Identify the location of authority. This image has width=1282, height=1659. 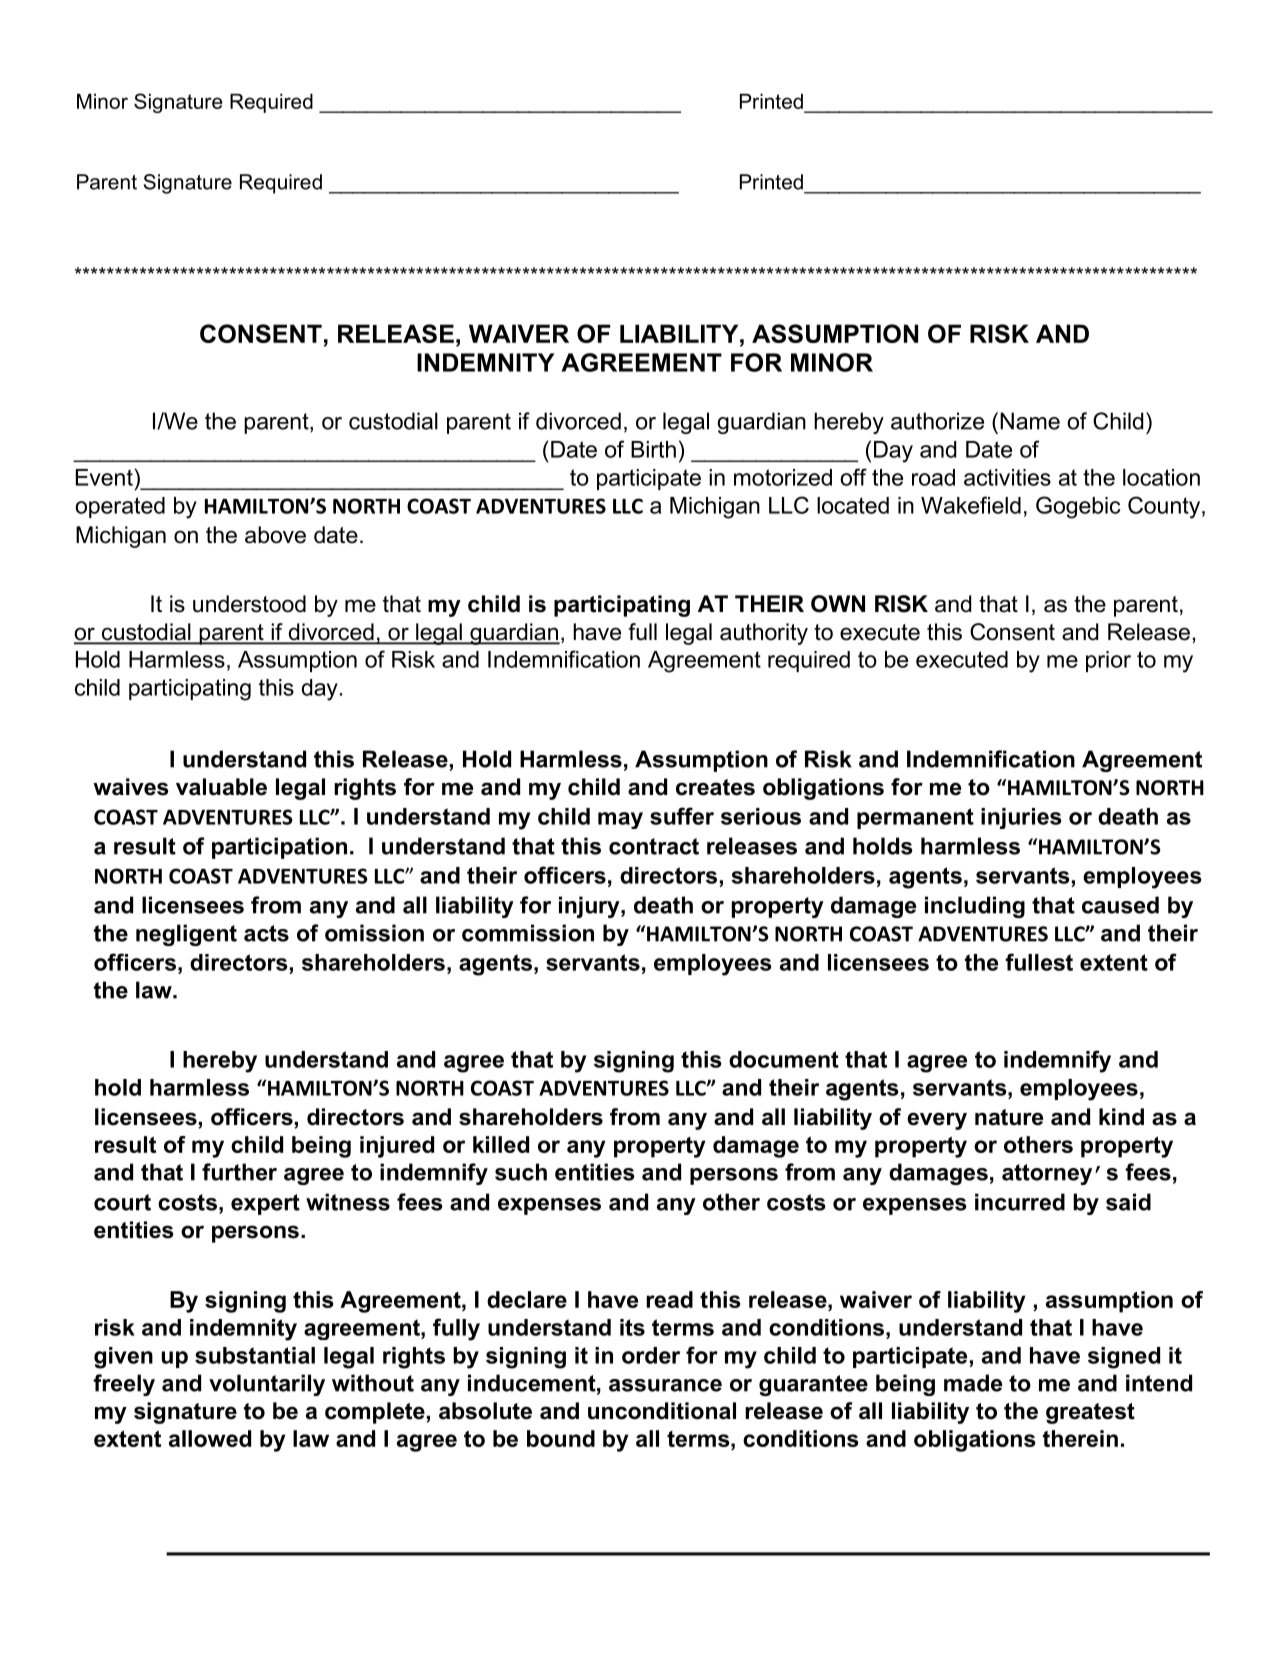
(764, 634).
